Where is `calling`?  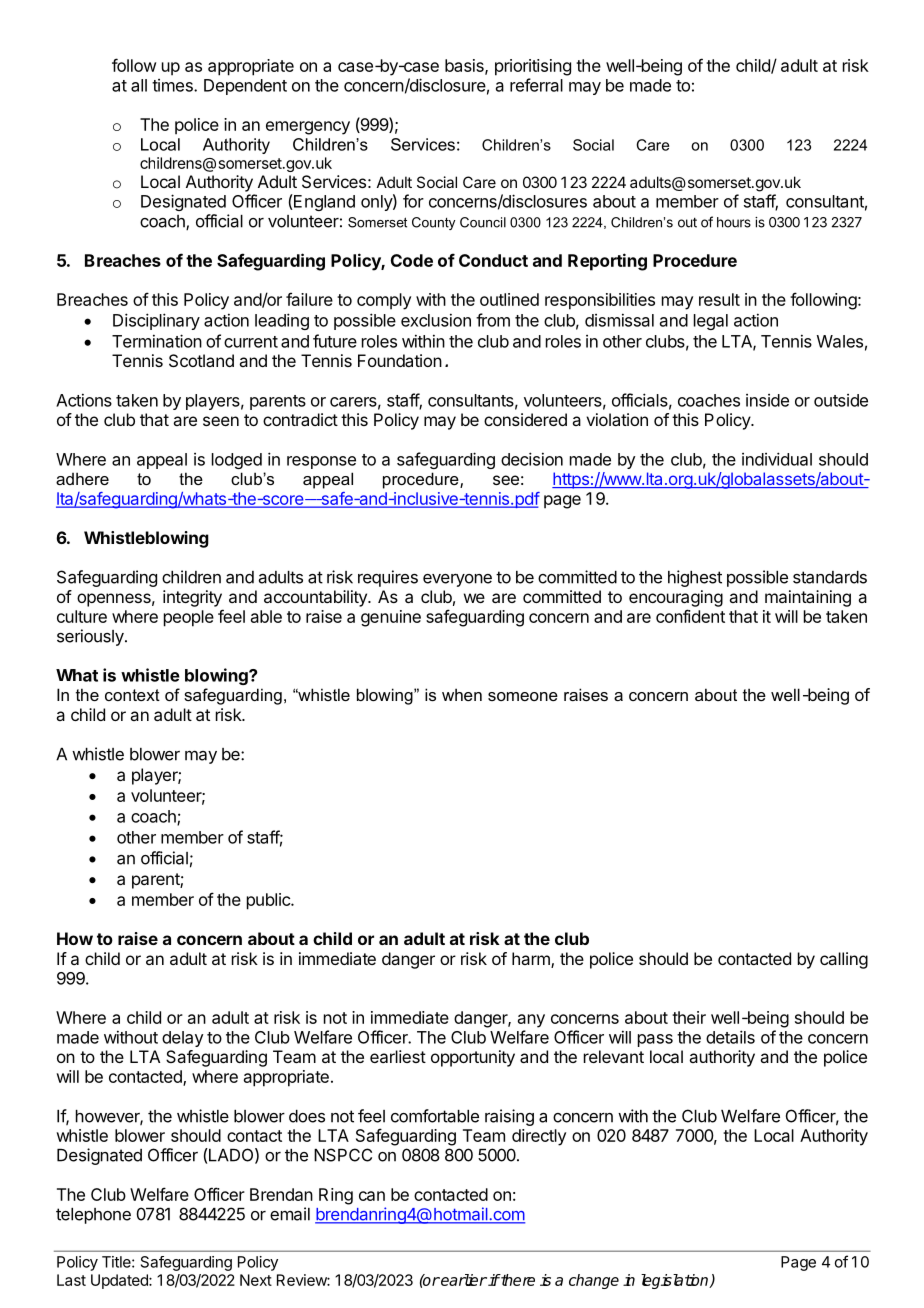
calling is located at coordinates (844, 960).
